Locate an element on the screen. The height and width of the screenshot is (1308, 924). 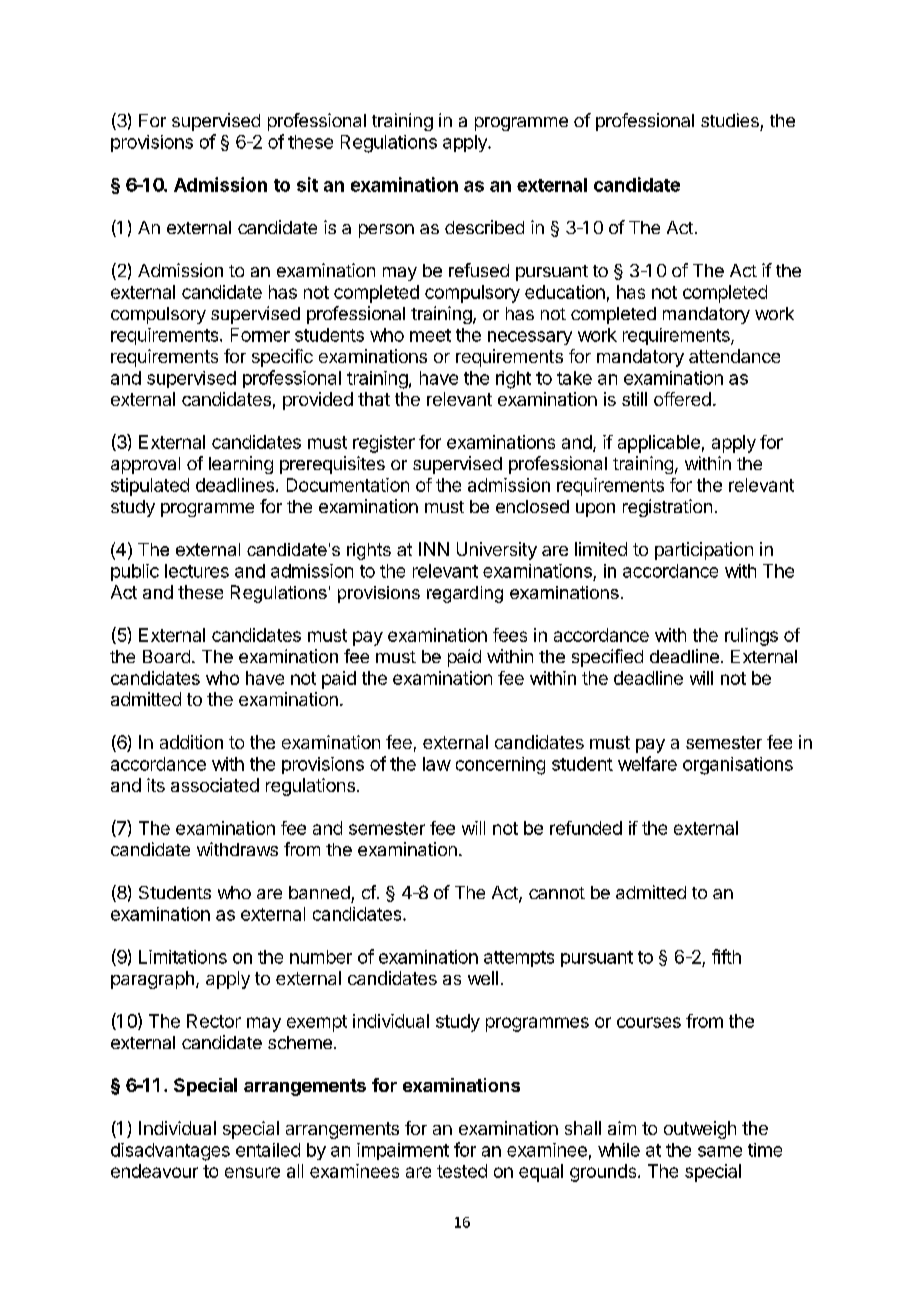
disadvantages is located at coordinates (170, 1152).
